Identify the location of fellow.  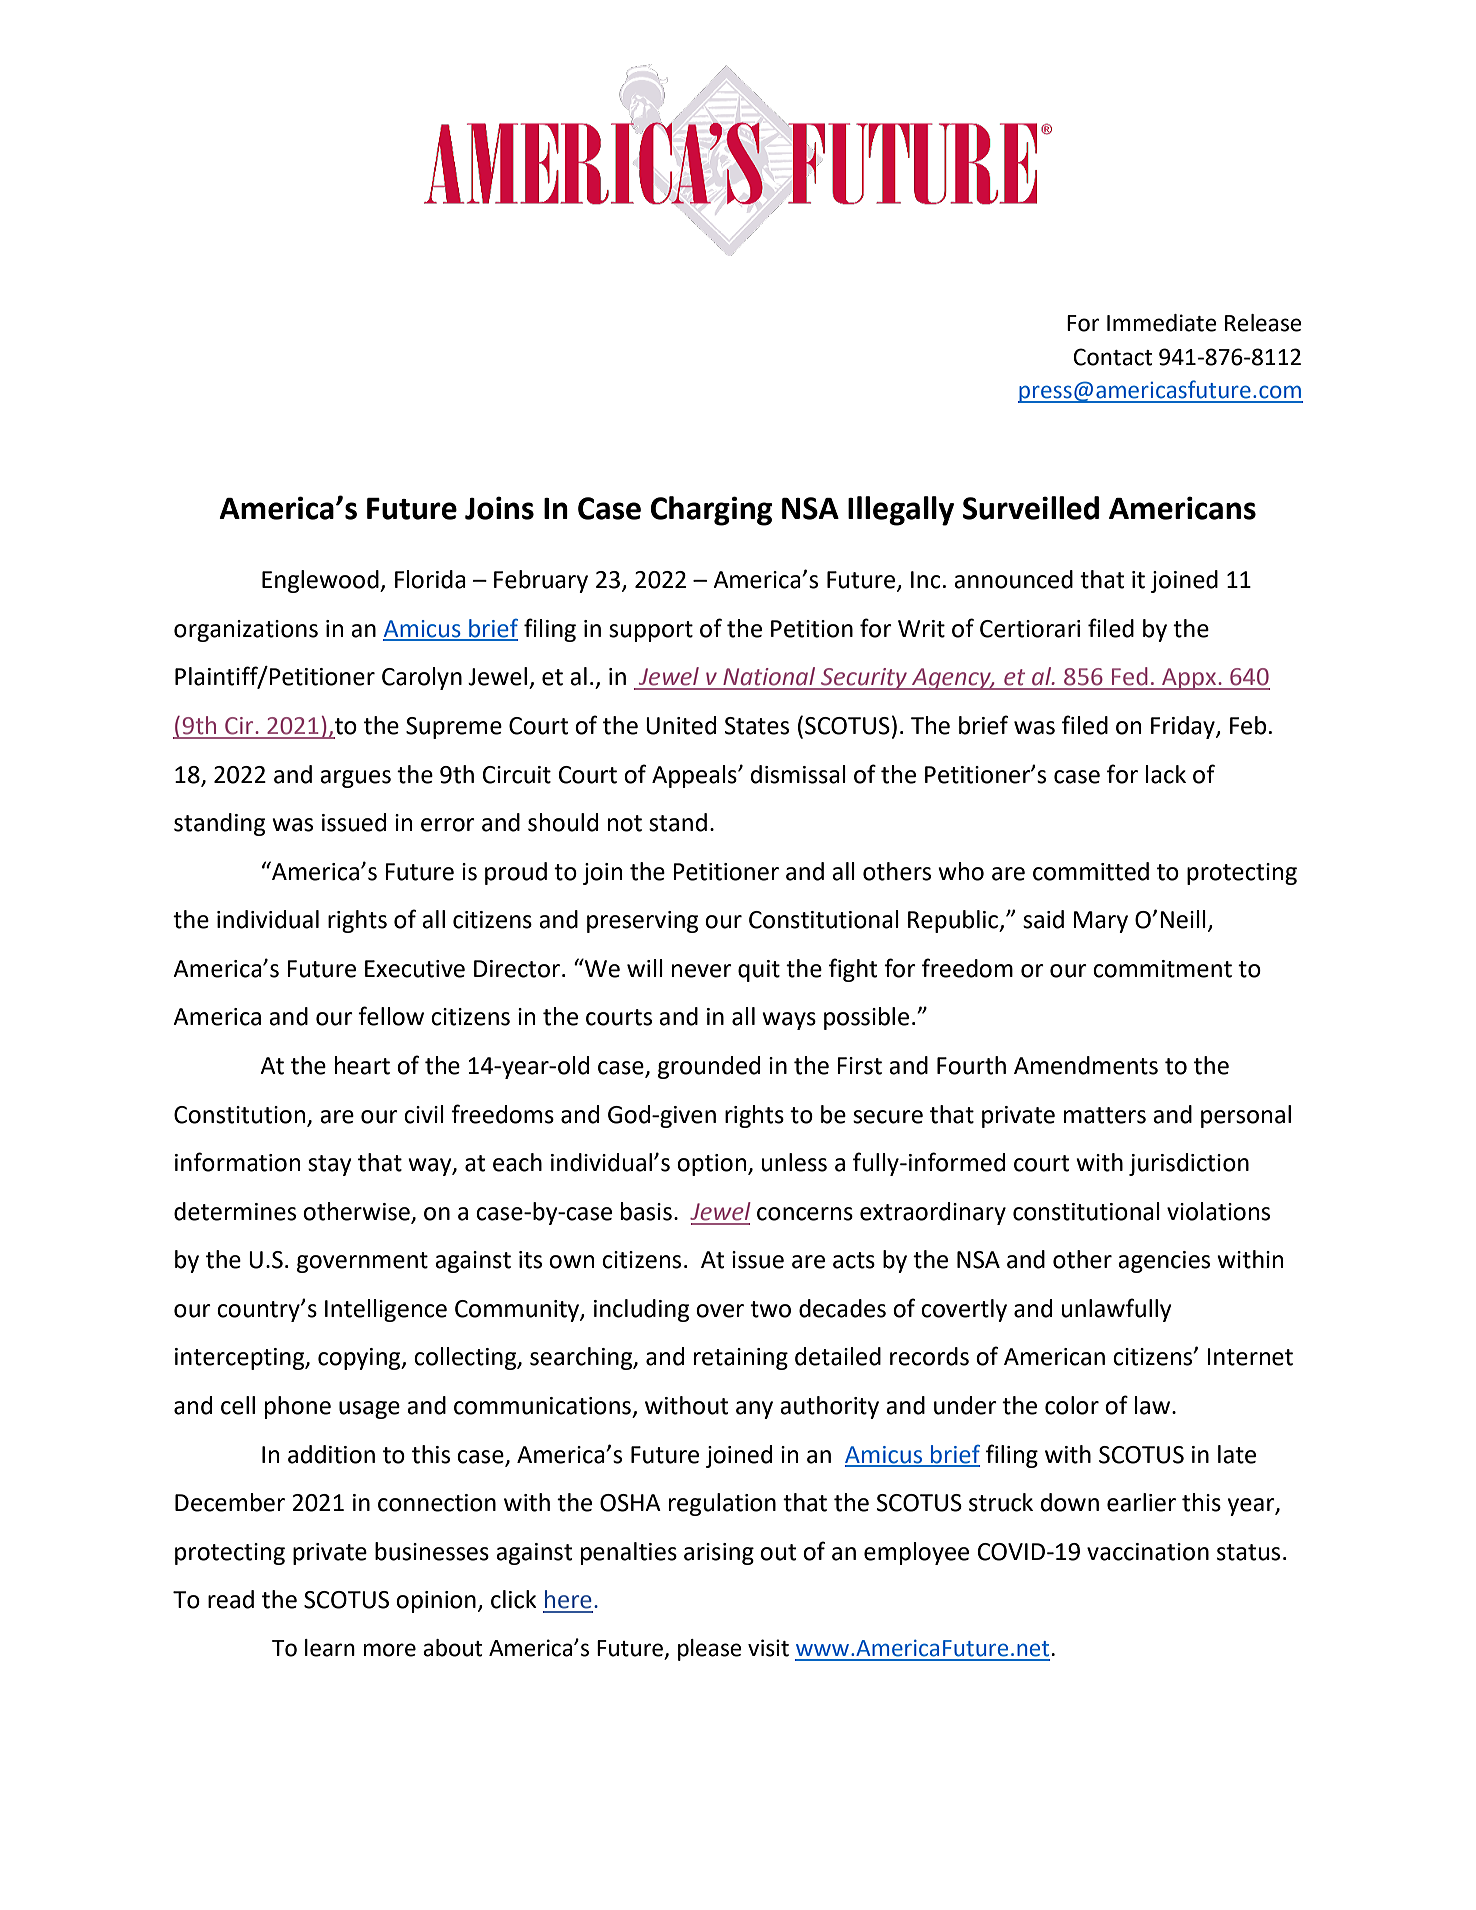
(391, 1016).
